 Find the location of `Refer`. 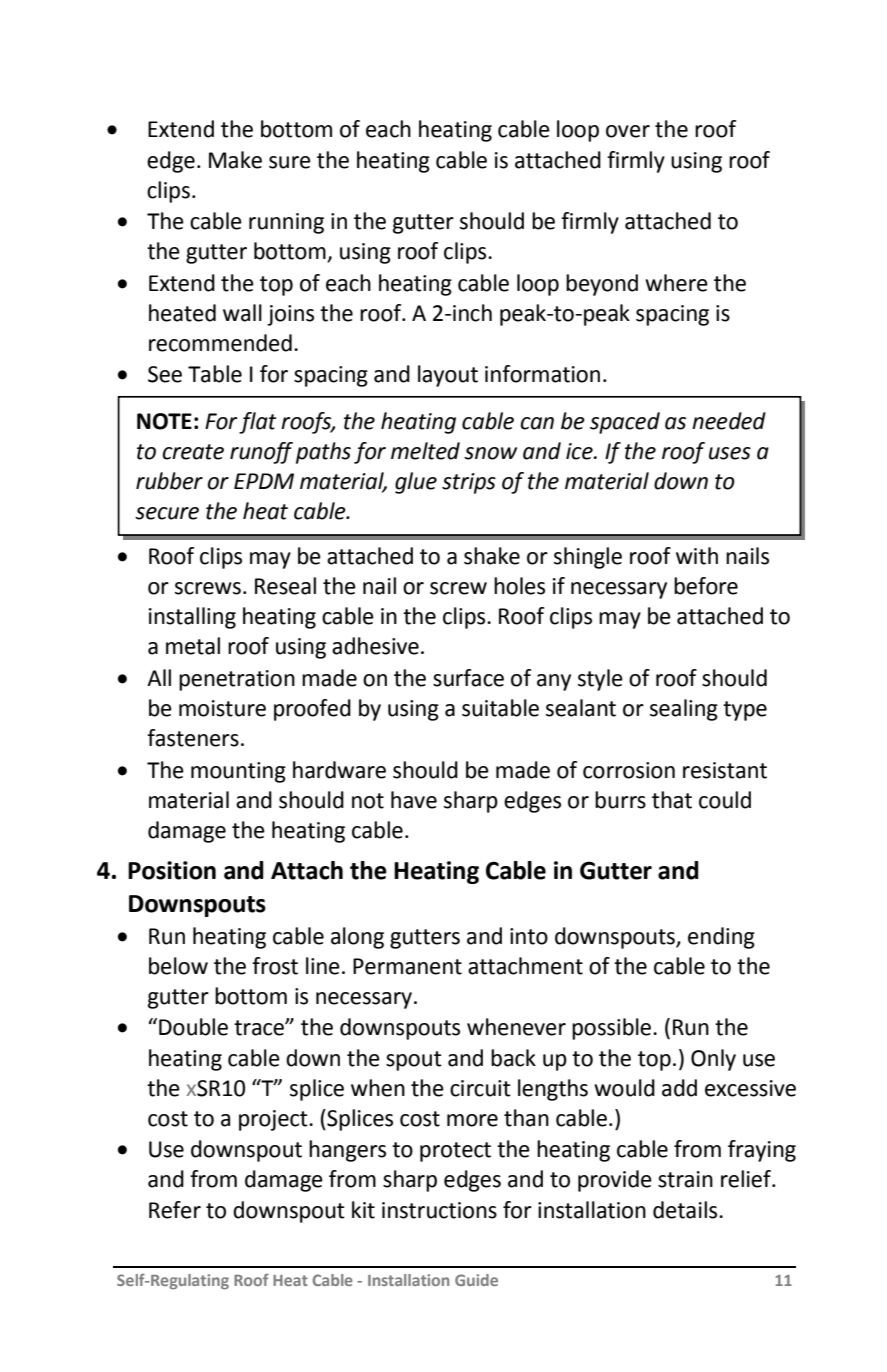

Refer is located at coordinates (175, 1210).
